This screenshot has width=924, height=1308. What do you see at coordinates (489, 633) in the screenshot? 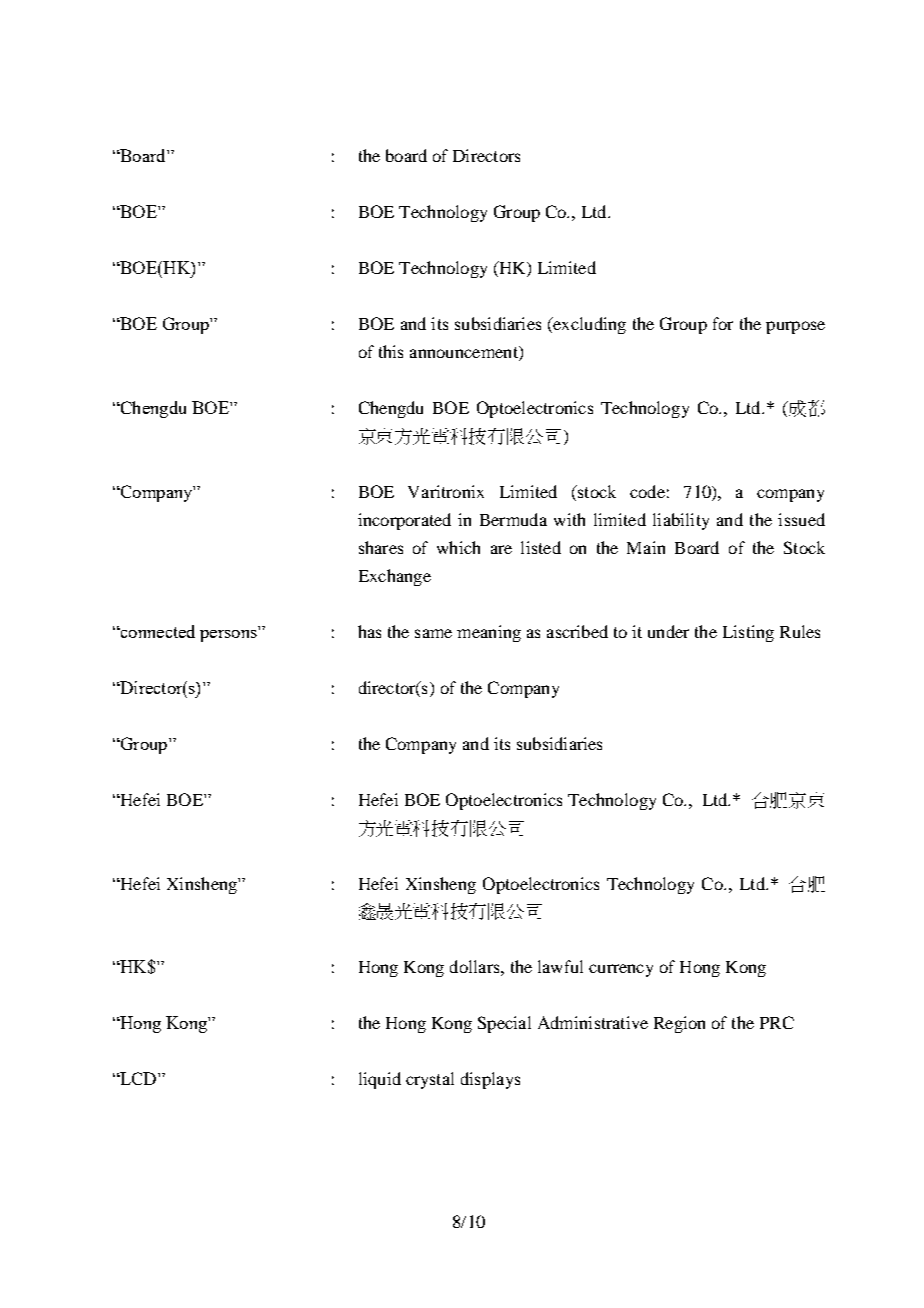
I see `meaning` at bounding box center [489, 633].
